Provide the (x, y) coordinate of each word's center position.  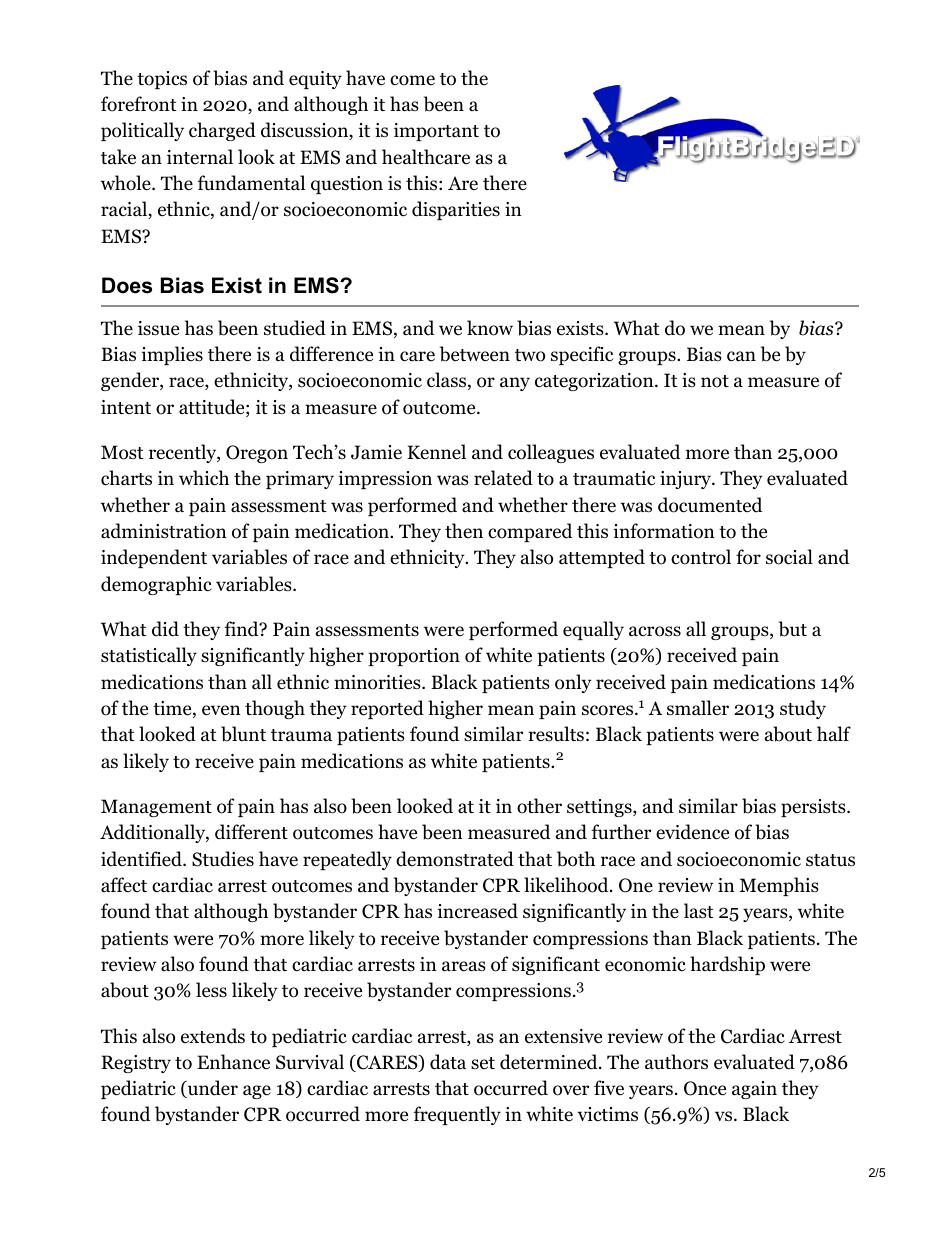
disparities (456, 210)
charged (222, 131)
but (793, 629)
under (212, 1089)
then (464, 530)
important (436, 132)
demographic (156, 585)
